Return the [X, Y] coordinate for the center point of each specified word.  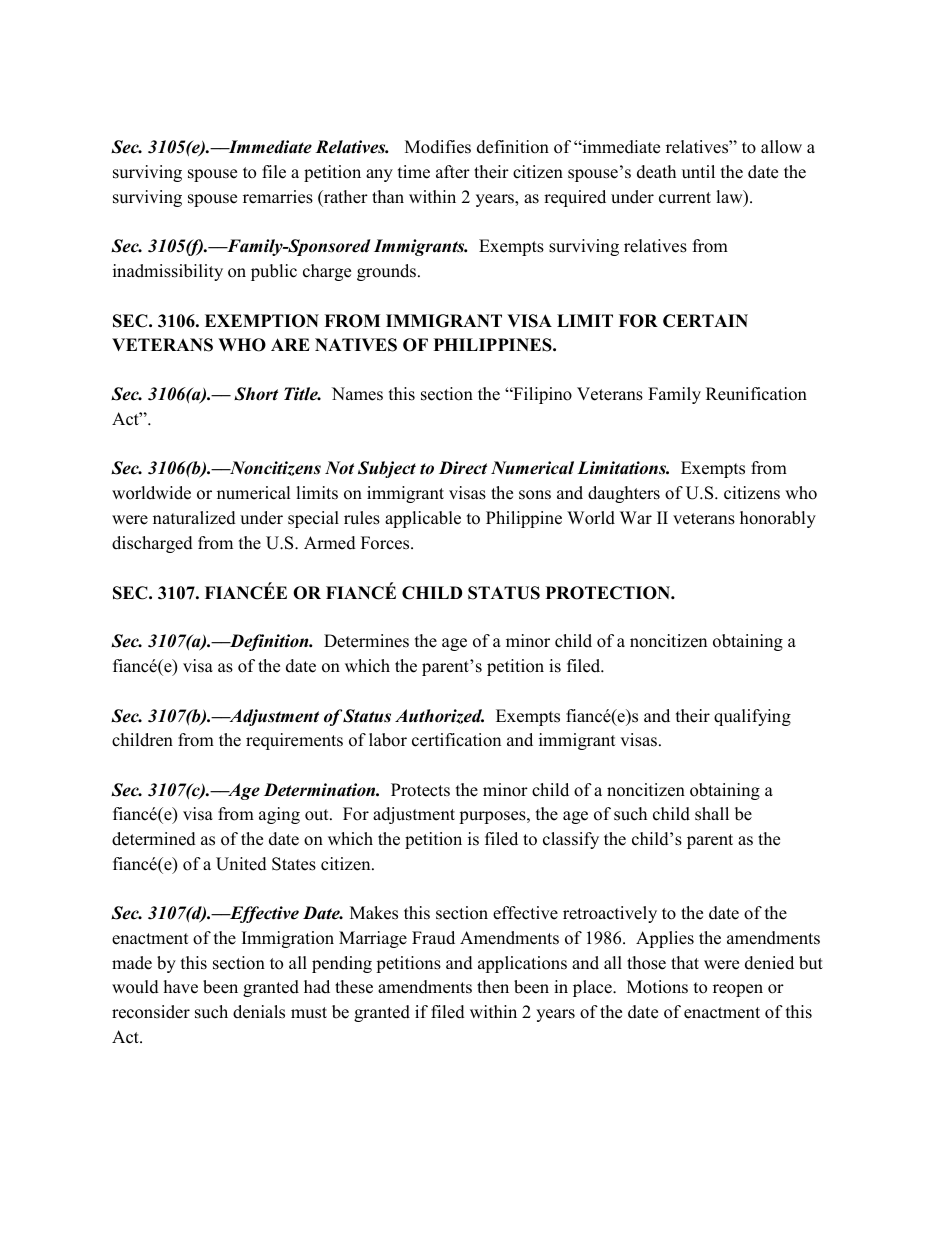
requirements [294, 741]
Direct [463, 468]
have [181, 987]
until [698, 172]
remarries [278, 197]
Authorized [439, 716]
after [453, 172]
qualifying [752, 717]
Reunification [756, 394]
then [493, 987]
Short [256, 394]
